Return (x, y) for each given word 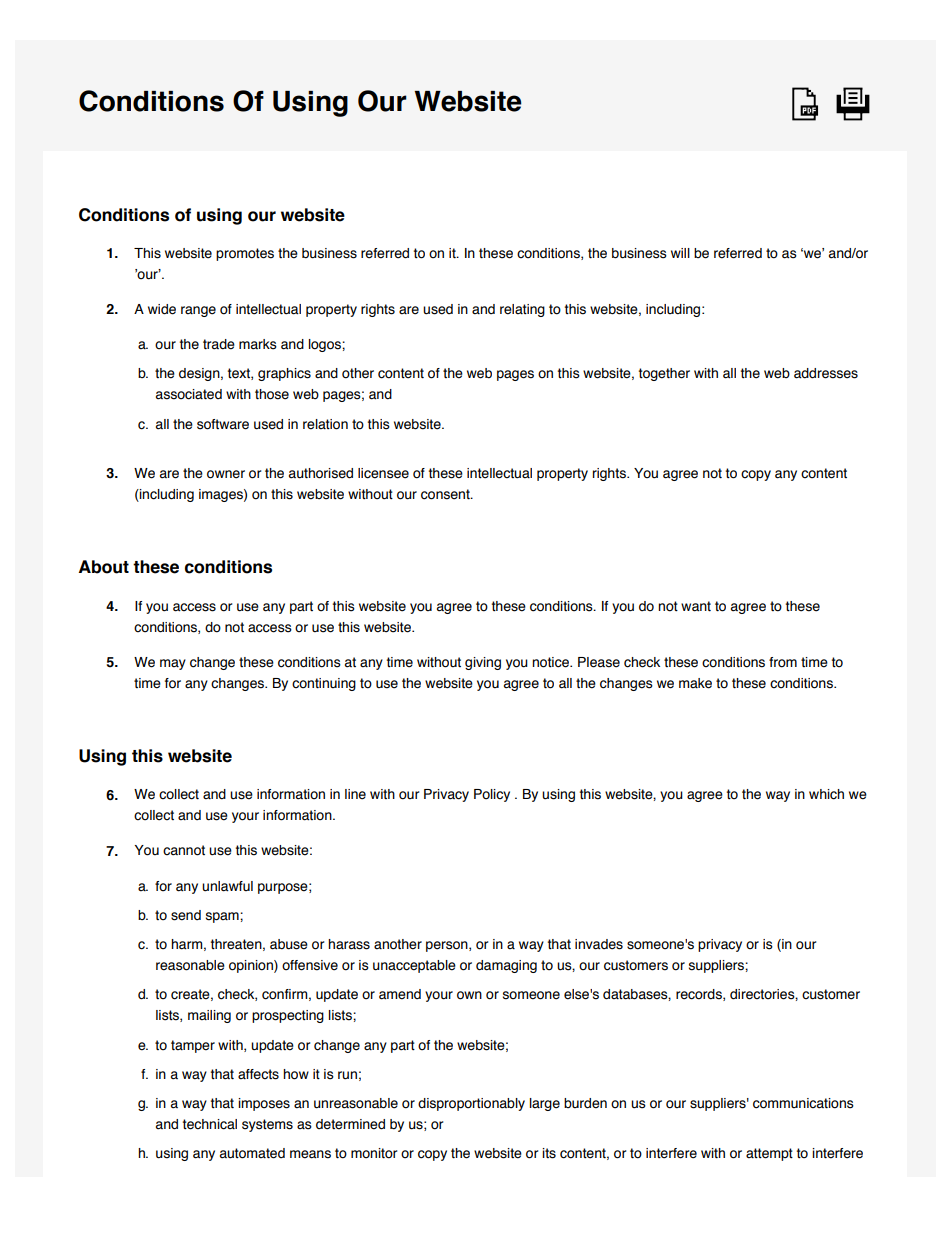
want (696, 606)
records (700, 995)
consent (446, 494)
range (198, 311)
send (186, 915)
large (545, 1104)
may (173, 664)
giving (483, 663)
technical (210, 1124)
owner (226, 474)
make (695, 683)
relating (522, 310)
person (448, 946)
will (680, 253)
